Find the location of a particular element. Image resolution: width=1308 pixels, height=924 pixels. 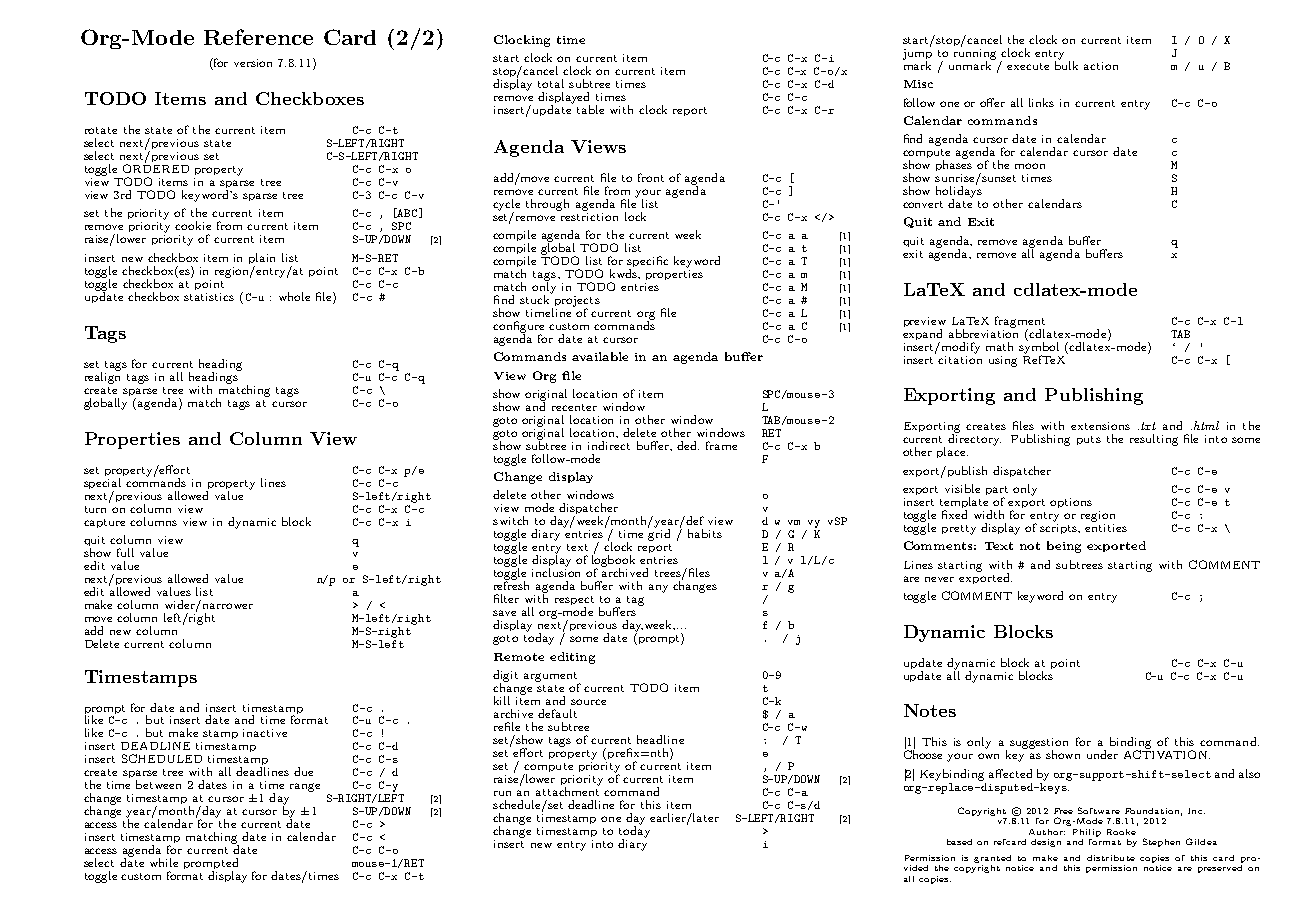

action is located at coordinates (1101, 66).
